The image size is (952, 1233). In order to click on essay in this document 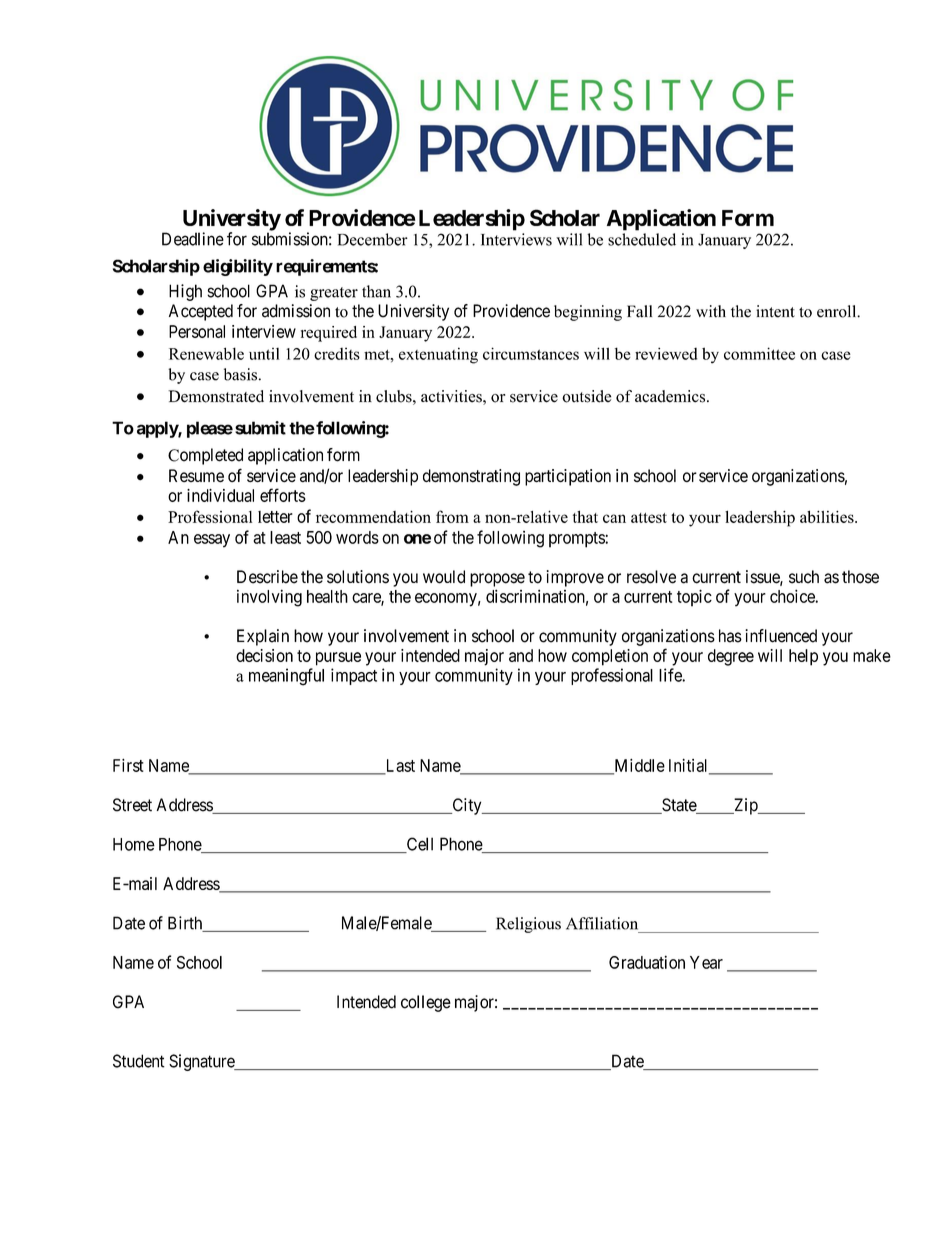, I will do `click(212, 541)`.
